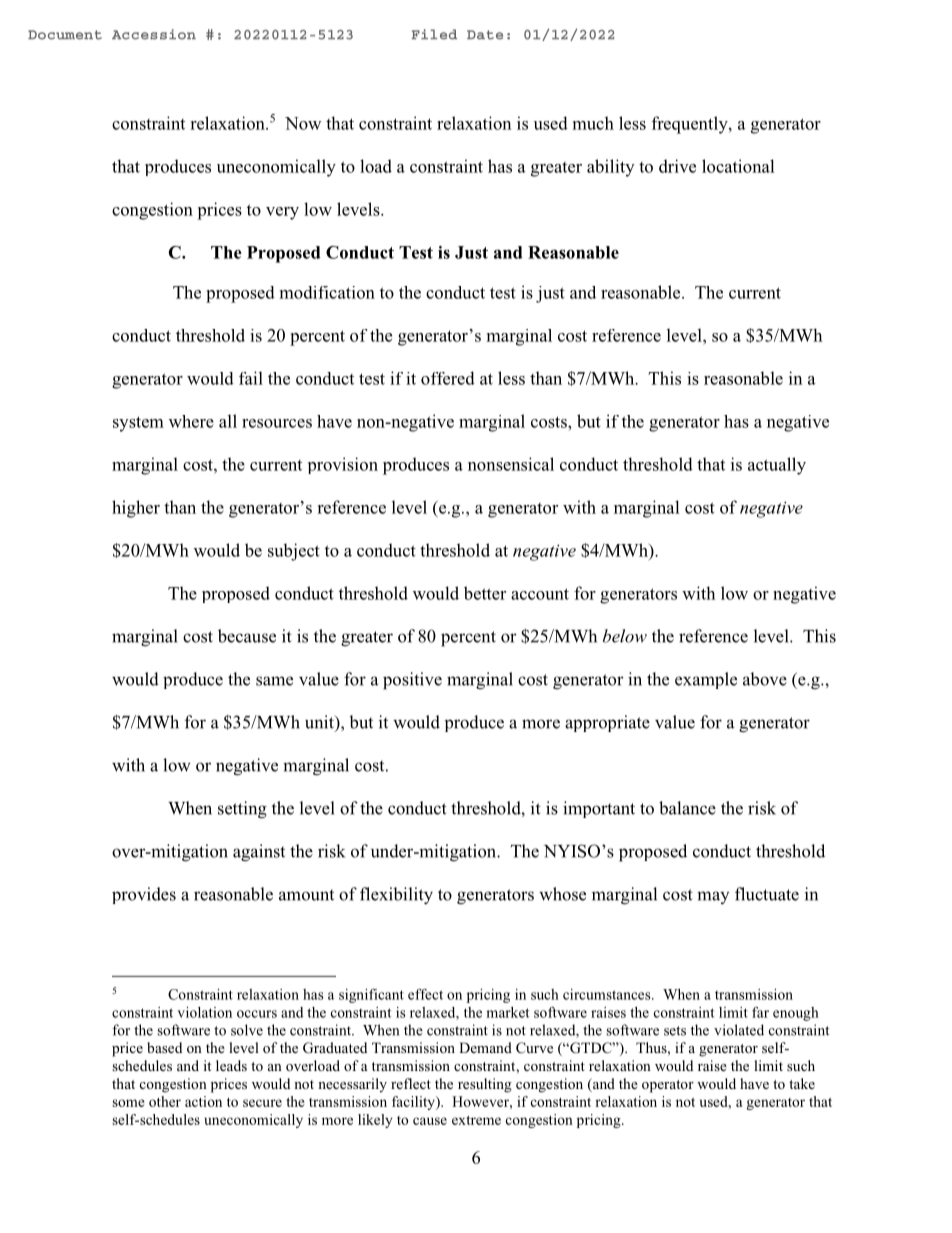  I want to click on system, so click(138, 424).
